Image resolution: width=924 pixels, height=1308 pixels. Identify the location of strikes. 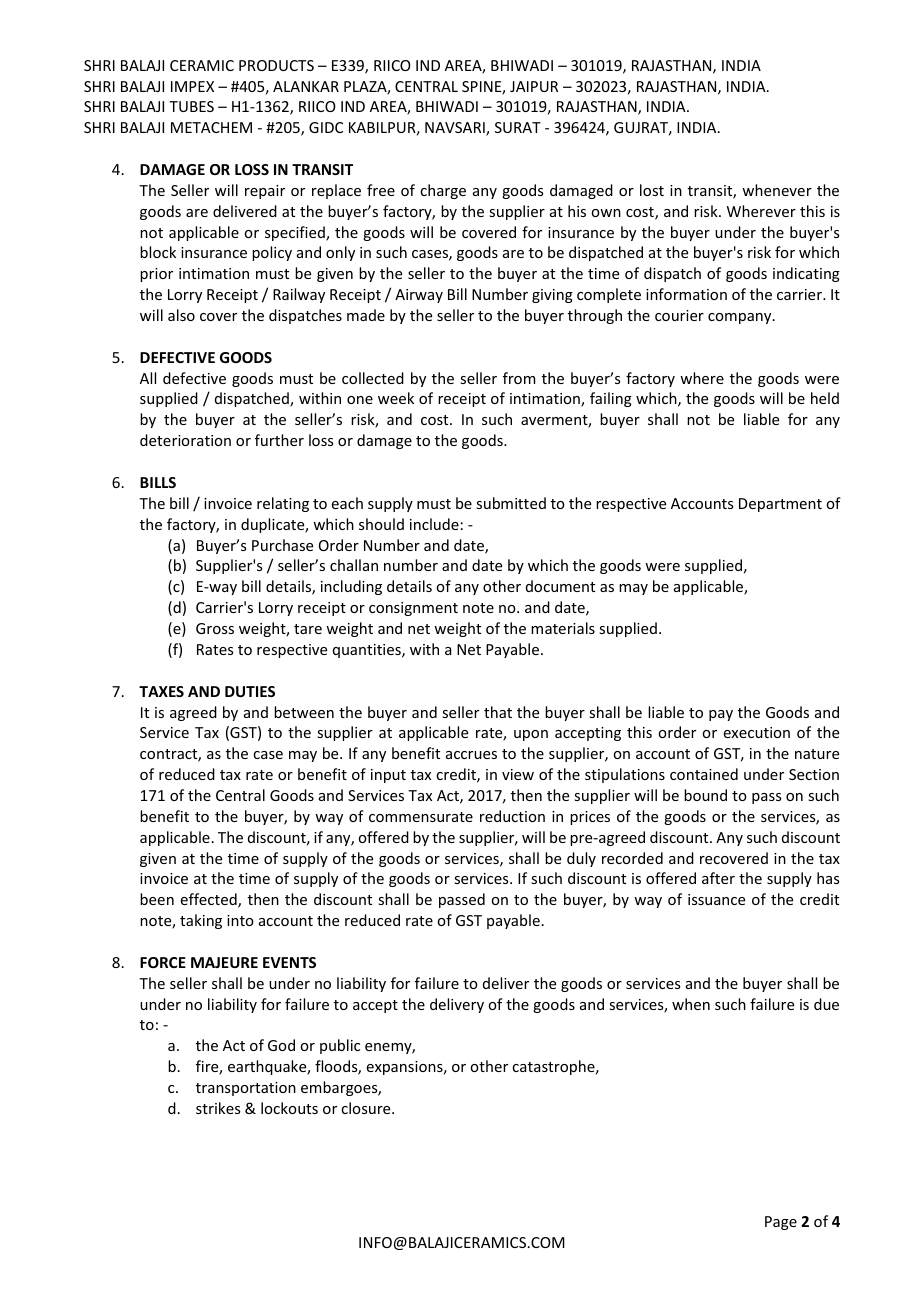
(218, 1108).
